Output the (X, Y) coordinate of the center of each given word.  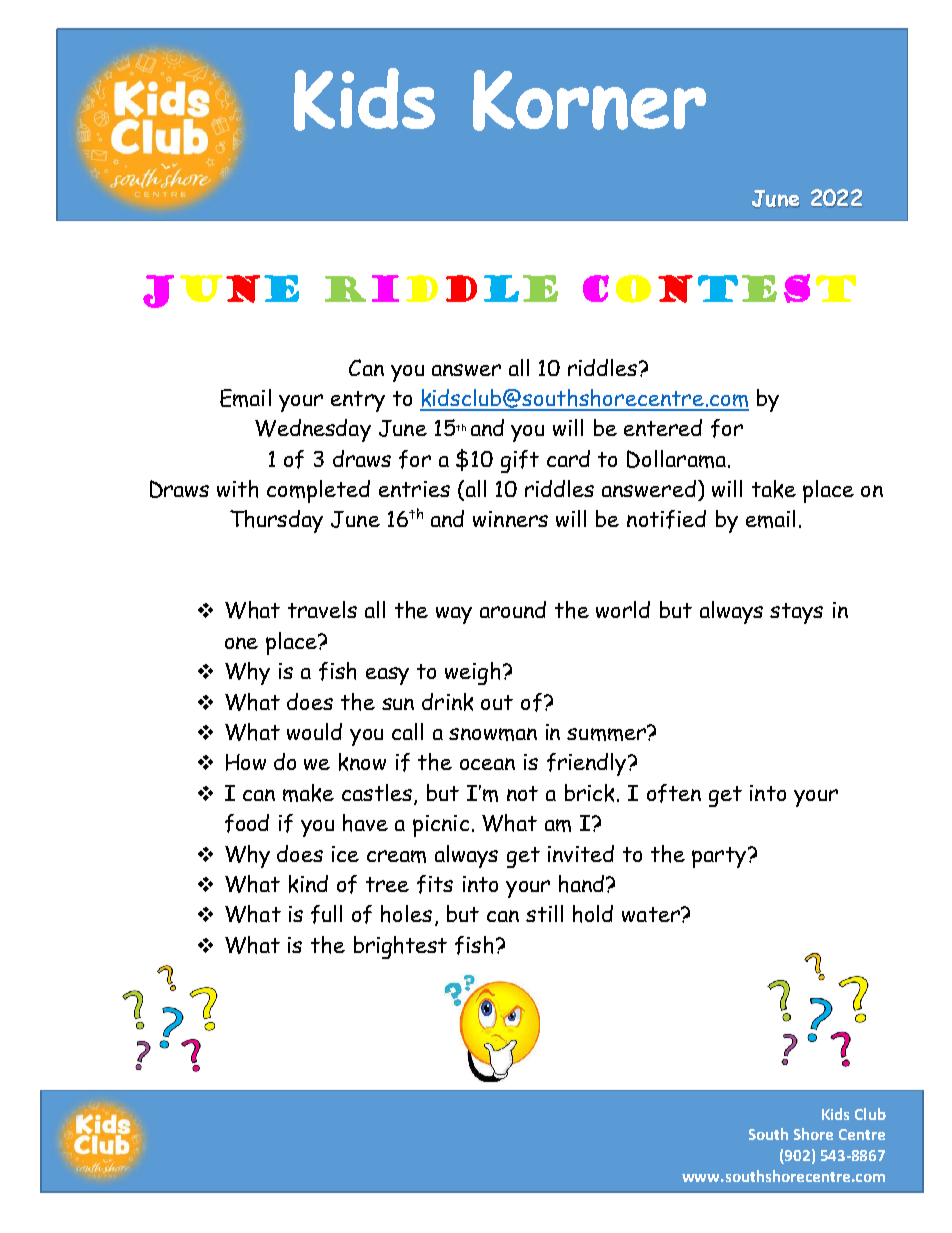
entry (358, 401)
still (544, 913)
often (674, 793)
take (774, 489)
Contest (719, 288)
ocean (487, 764)
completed (318, 491)
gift (520, 461)
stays (796, 613)
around (513, 609)
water (652, 914)
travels (322, 609)
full (326, 914)
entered (663, 427)
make (308, 793)
